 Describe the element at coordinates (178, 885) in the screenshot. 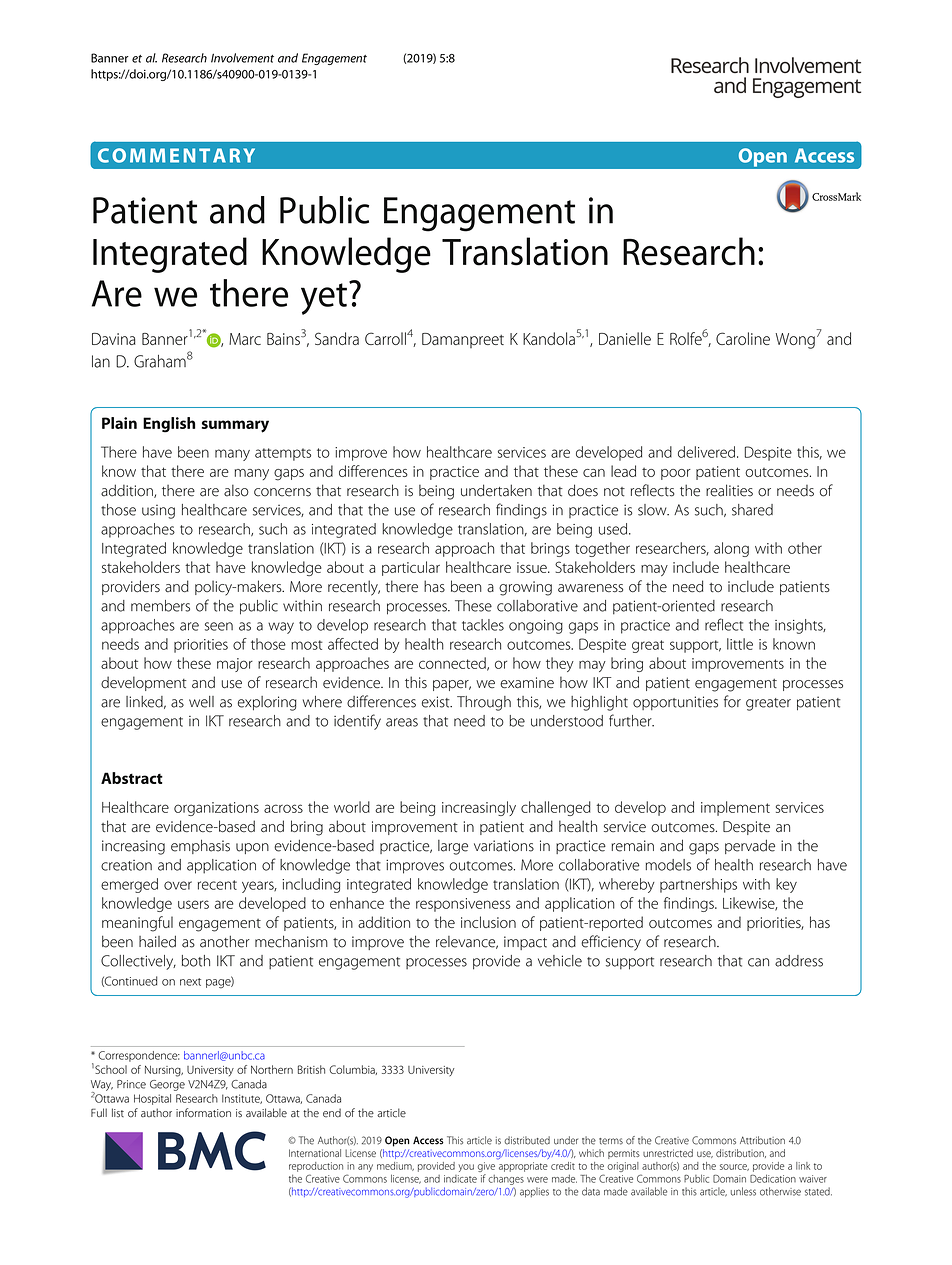

I see `over` at that location.
